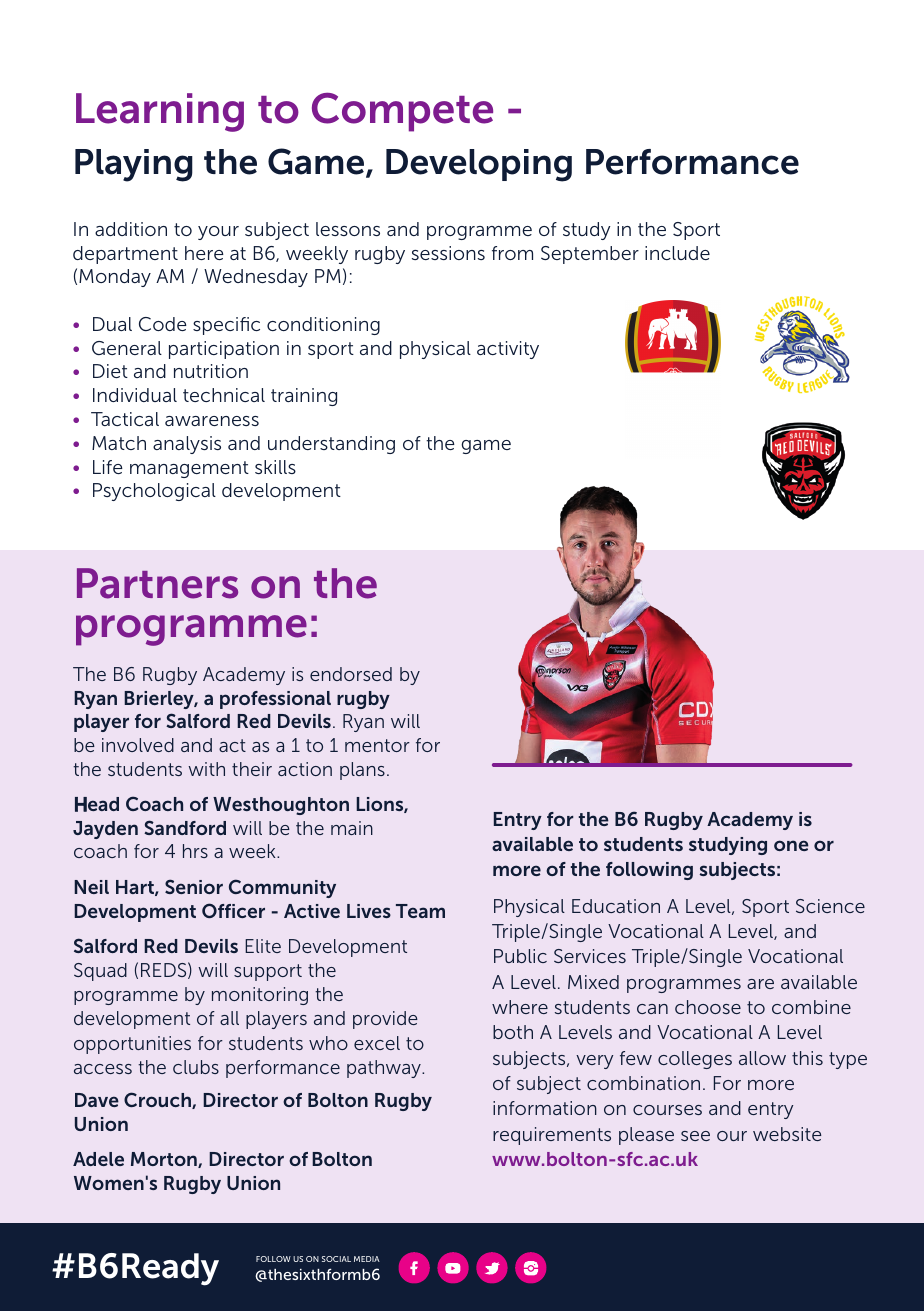 The width and height of the screenshot is (924, 1311). What do you see at coordinates (677, 253) in the screenshot?
I see `include` at bounding box center [677, 253].
